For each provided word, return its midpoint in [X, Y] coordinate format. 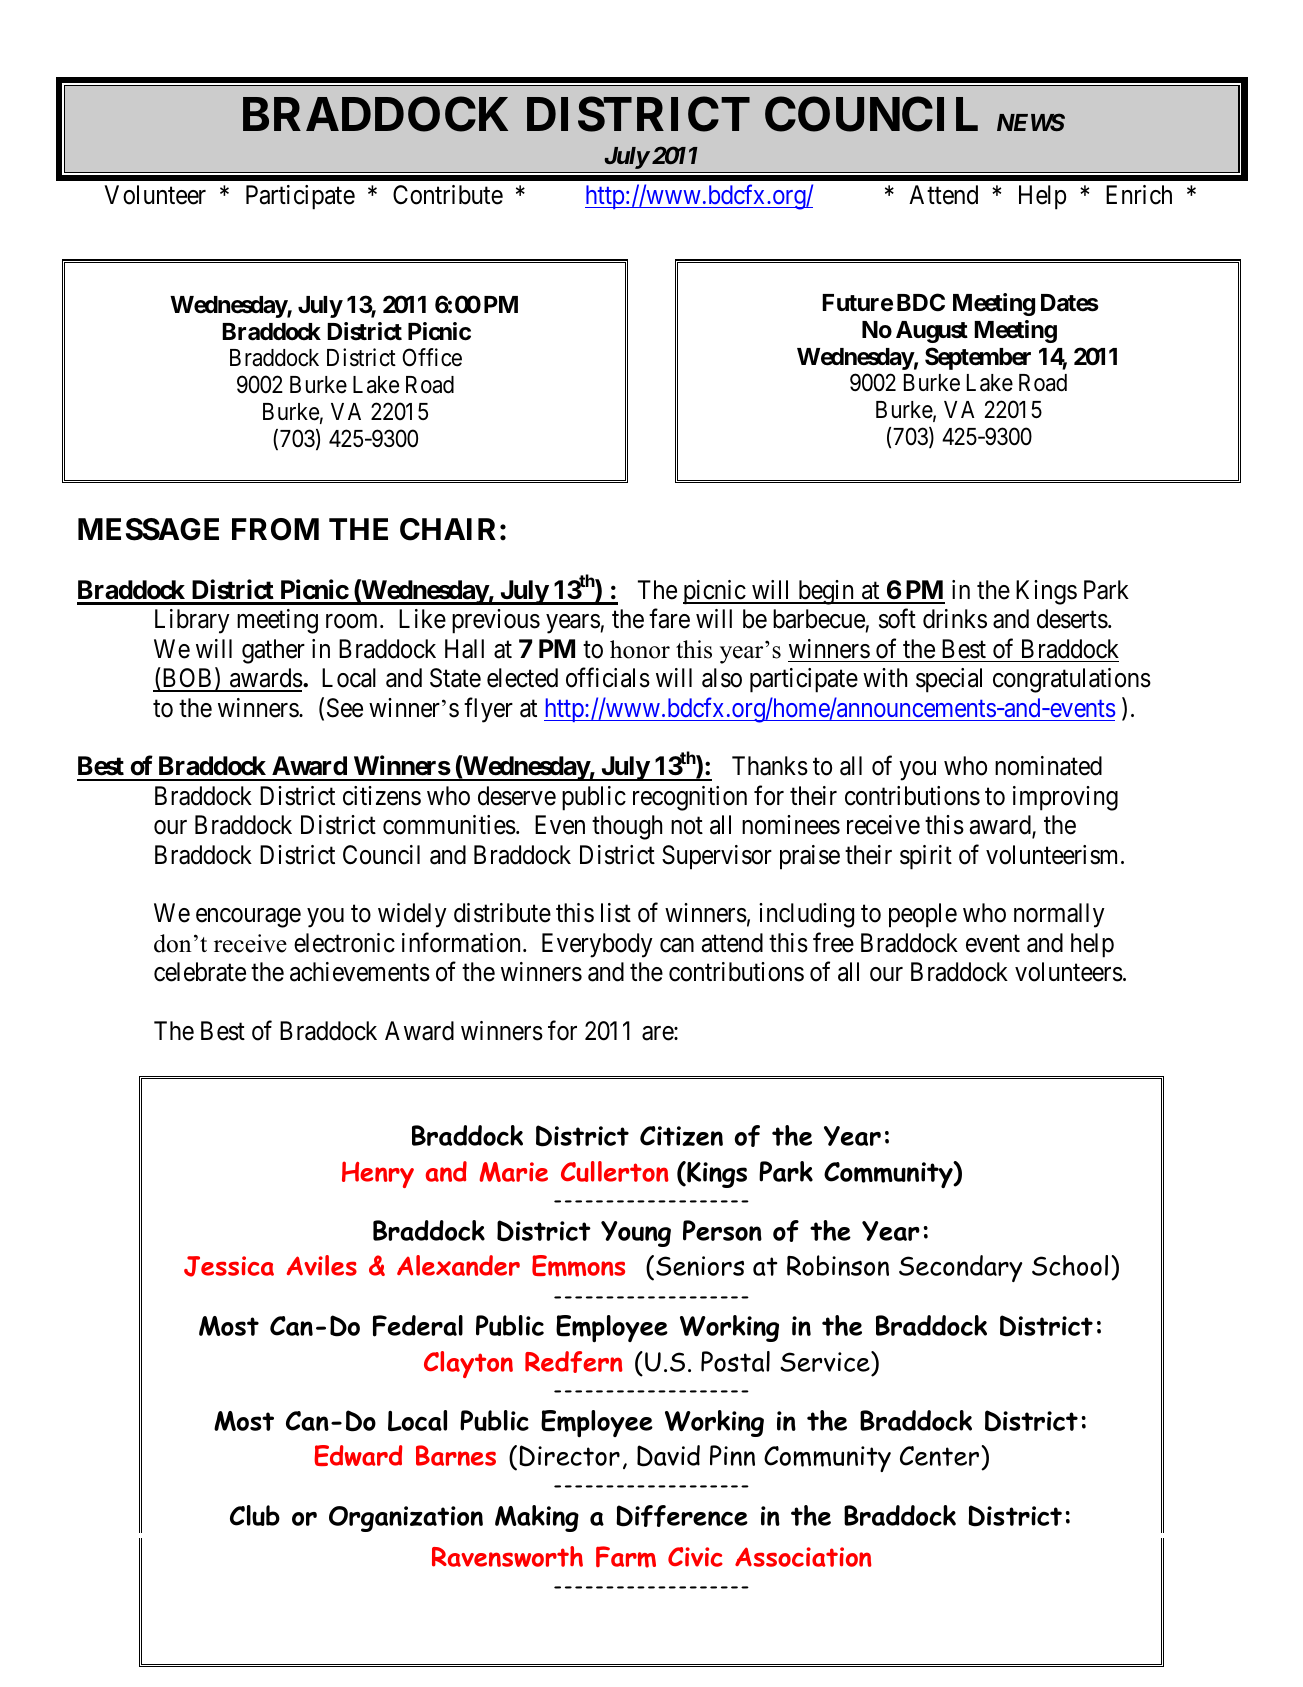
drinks [955, 619]
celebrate [200, 972]
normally [1059, 915]
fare [669, 619]
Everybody [597, 945]
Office [432, 357]
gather [273, 651]
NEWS [1031, 122]
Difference [682, 1516]
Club [255, 1515]
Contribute [448, 195]
